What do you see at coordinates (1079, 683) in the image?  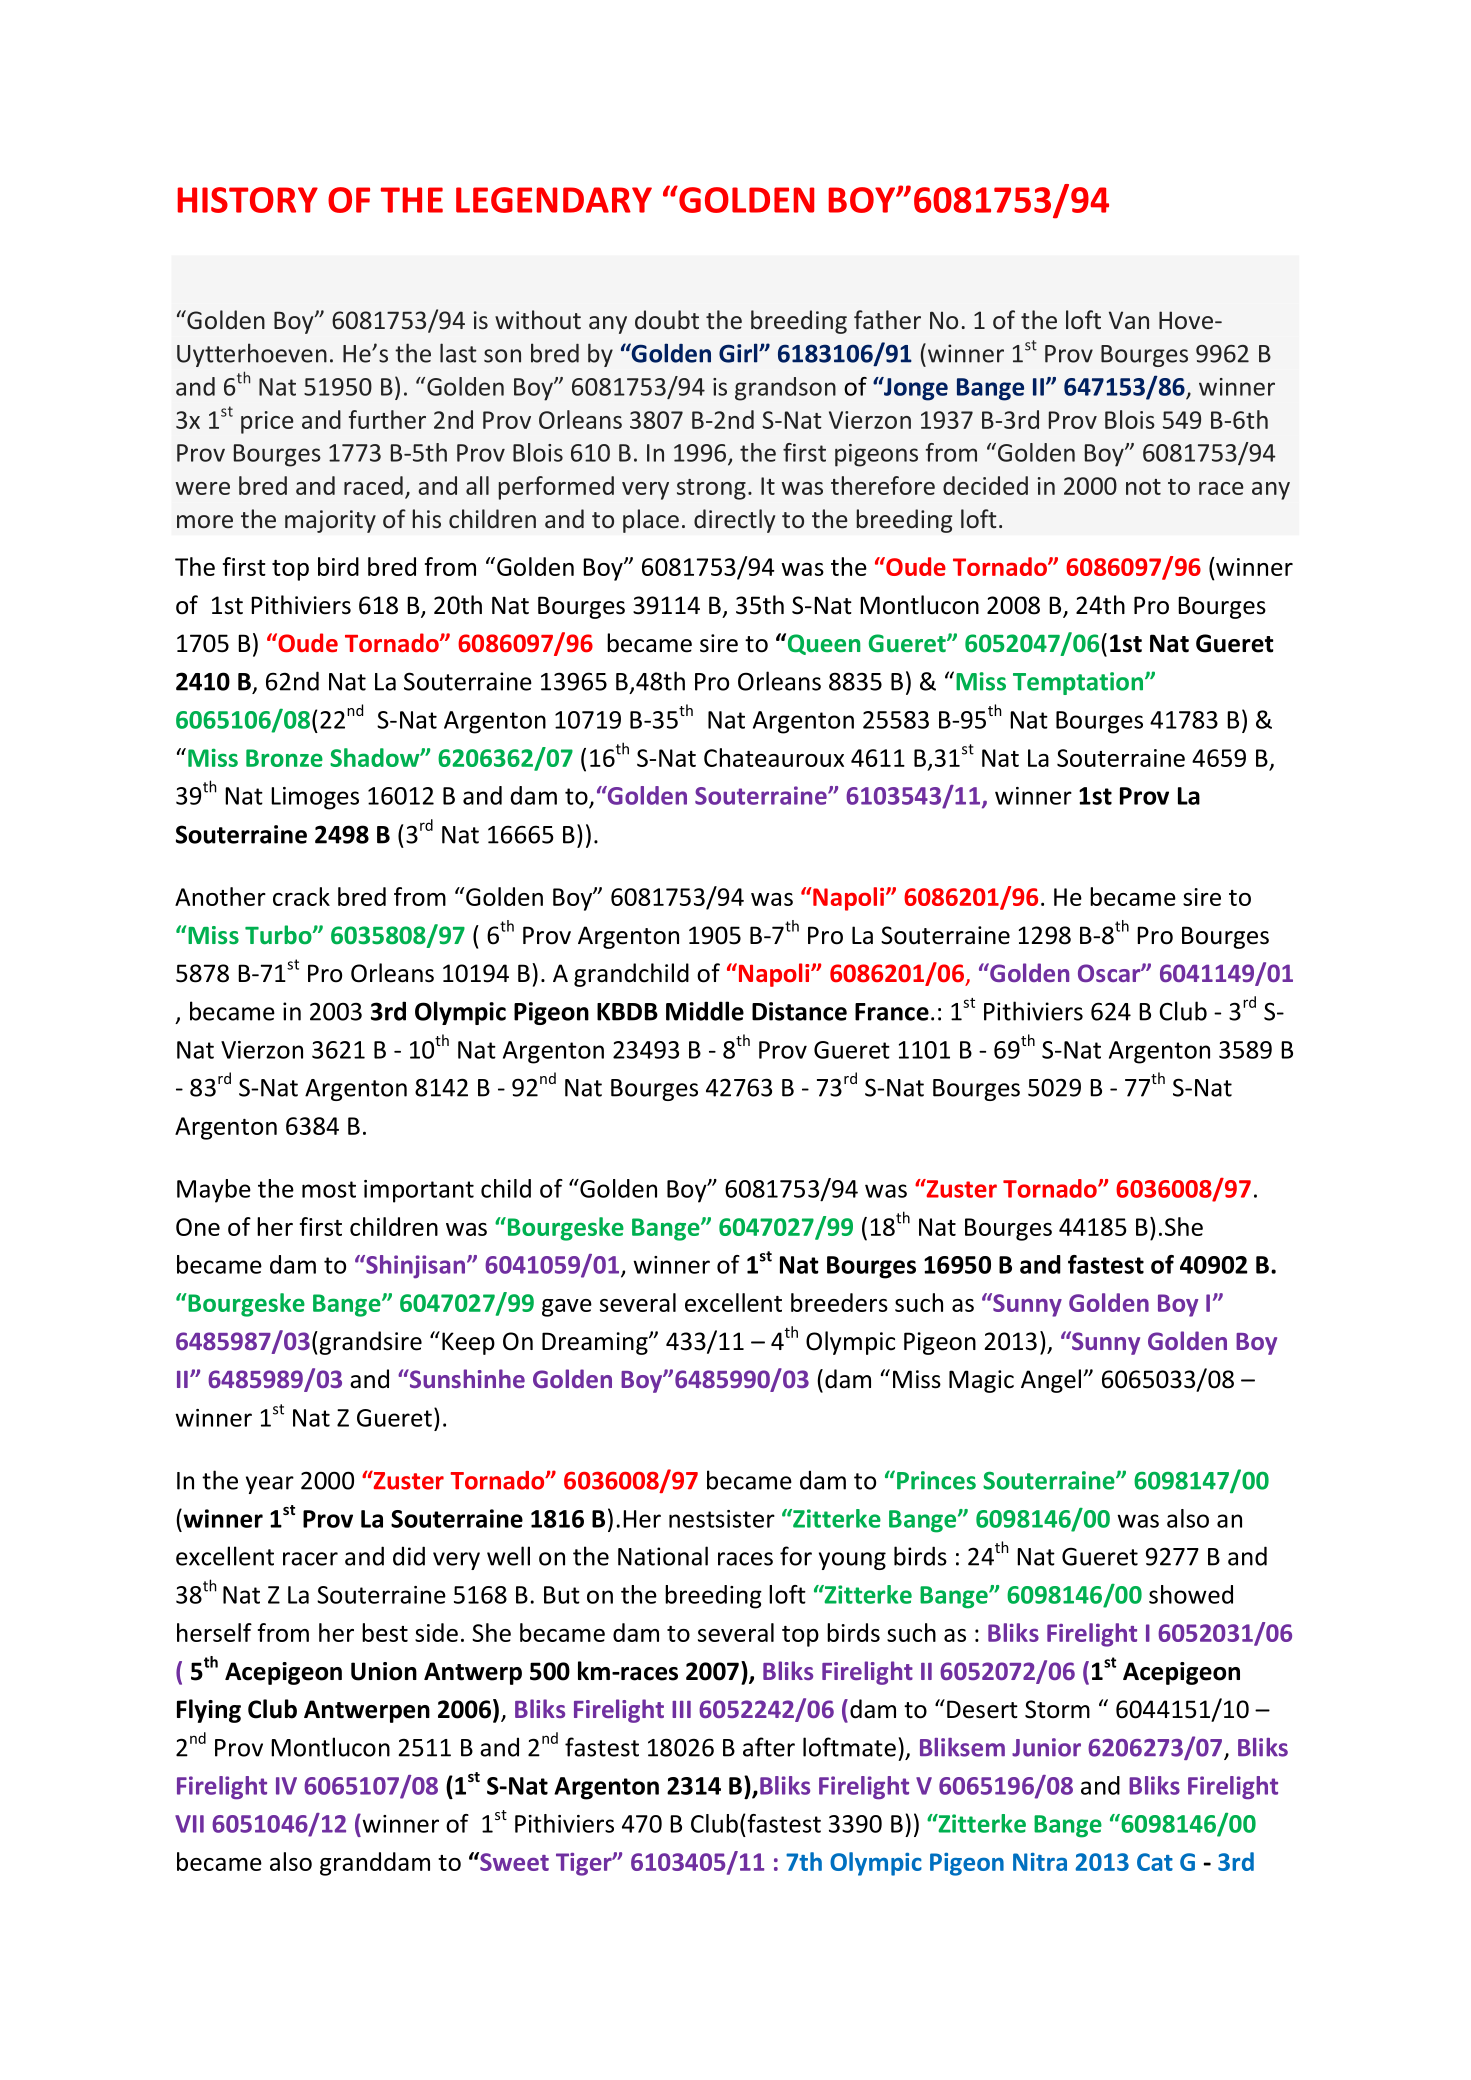 I see `Temptation` at bounding box center [1079, 683].
